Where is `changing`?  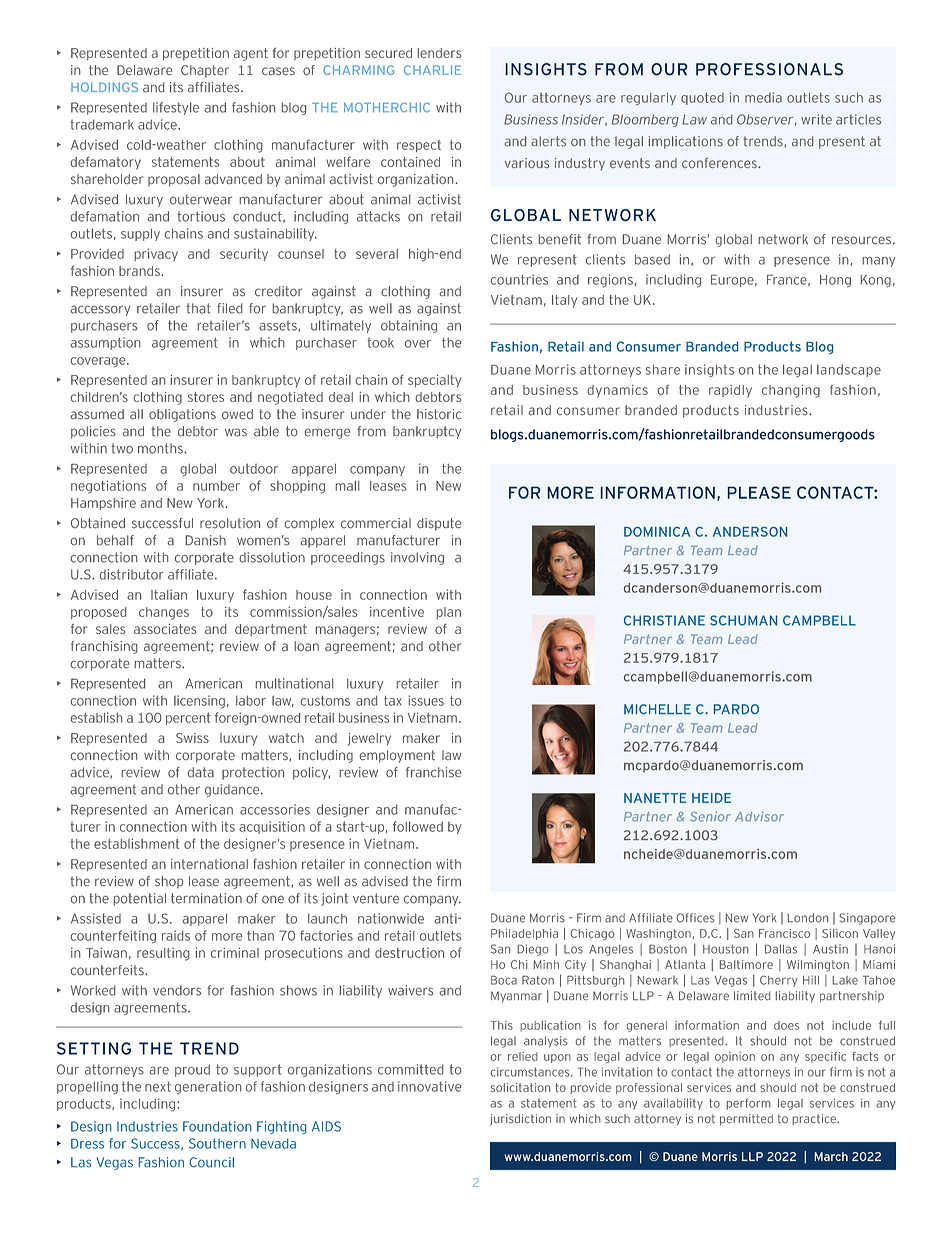 changing is located at coordinates (791, 391).
